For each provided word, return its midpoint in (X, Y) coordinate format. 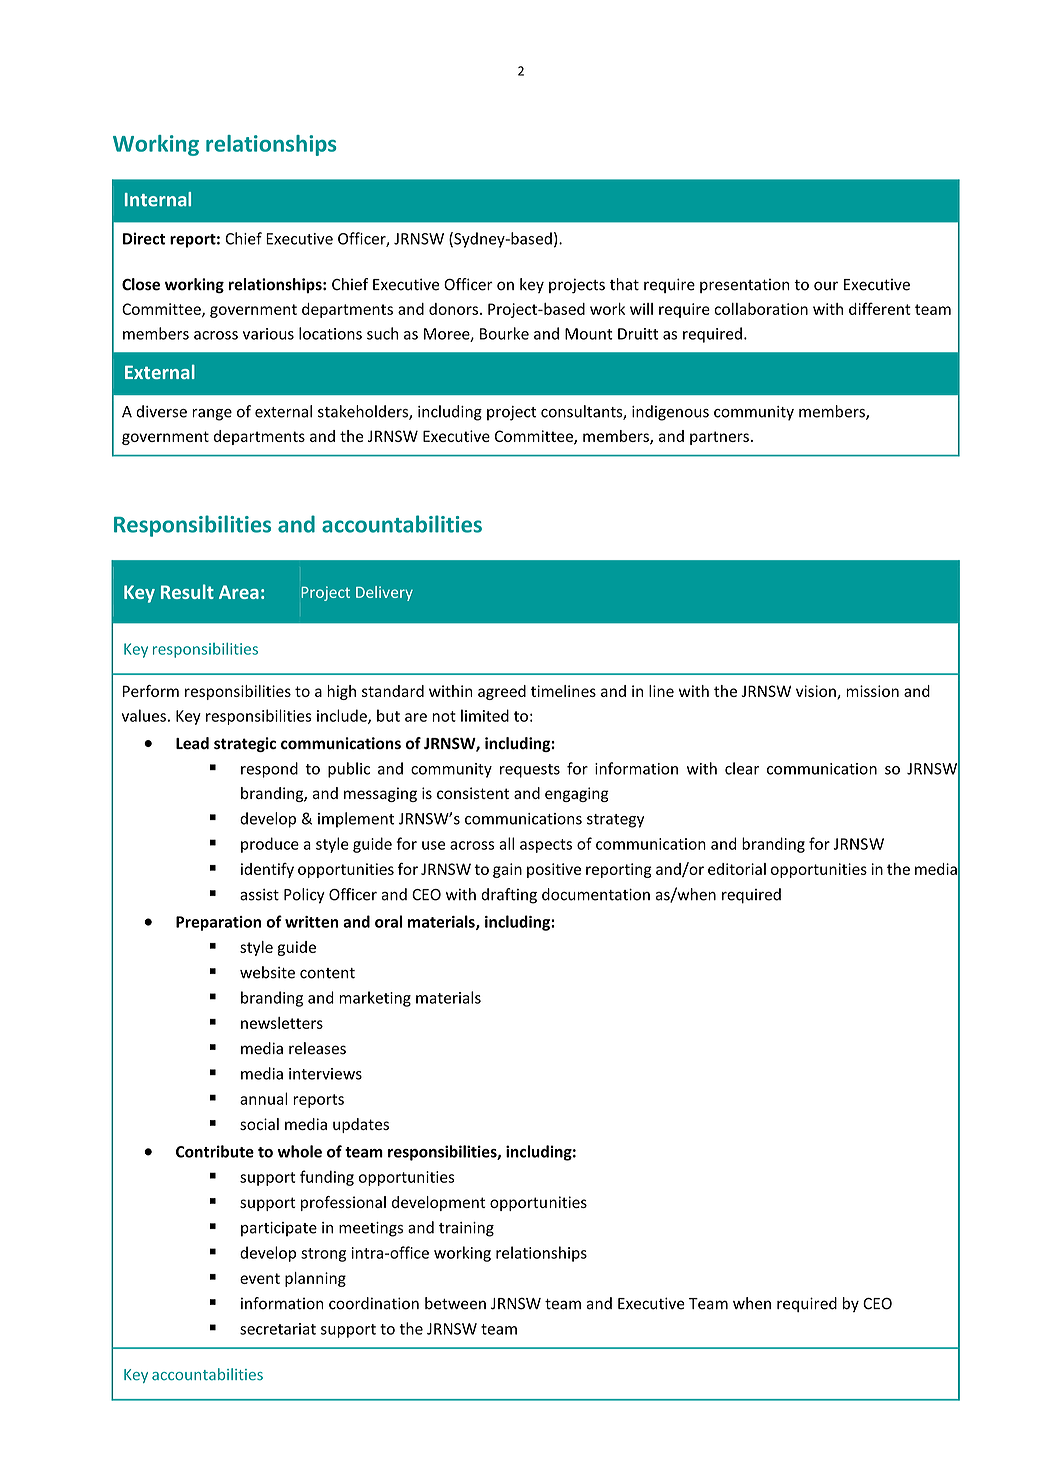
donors (453, 309)
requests (530, 771)
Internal (158, 199)
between (455, 1303)
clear (742, 768)
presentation (745, 286)
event (260, 1278)
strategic (245, 744)
